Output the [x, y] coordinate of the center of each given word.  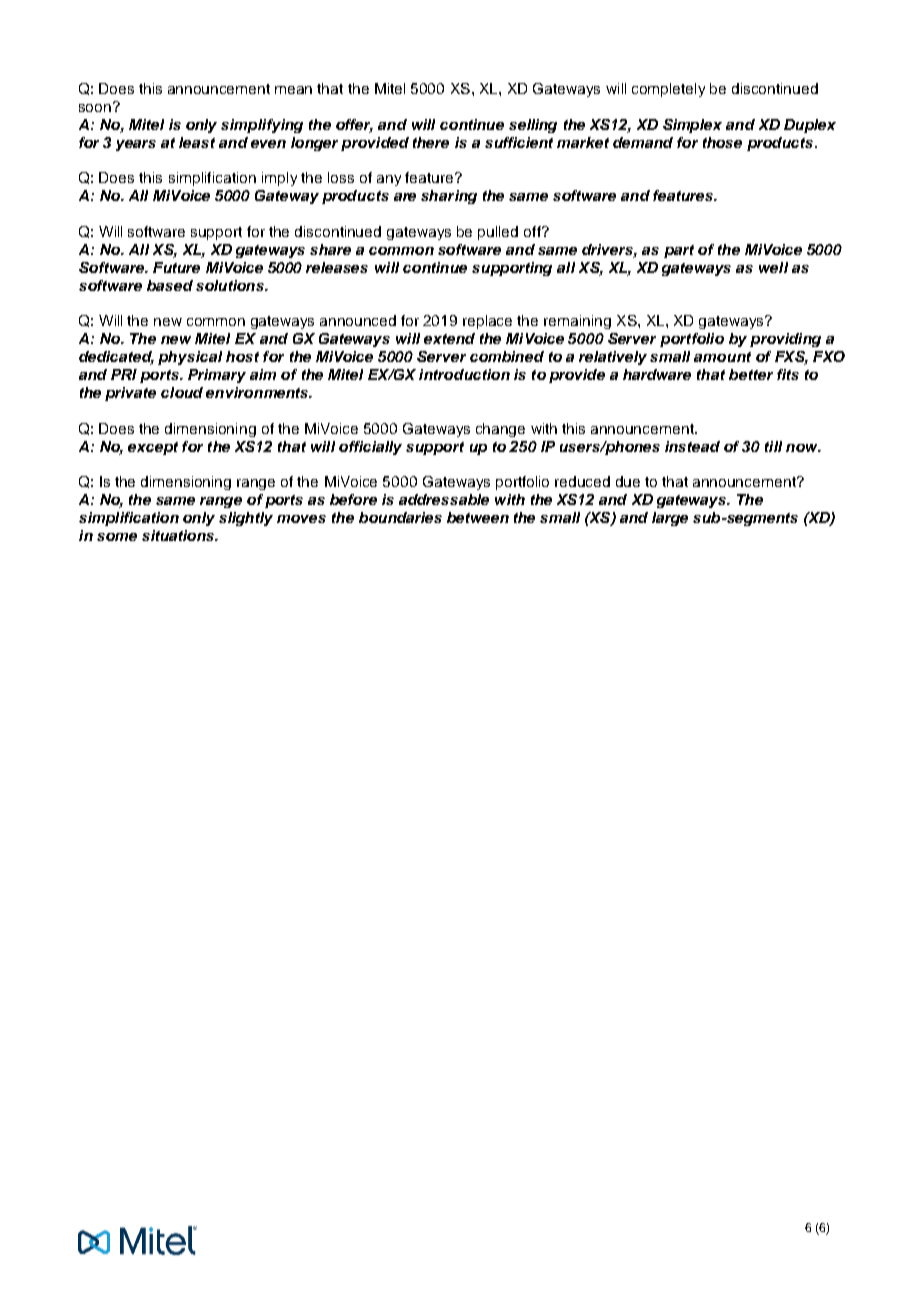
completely [668, 90]
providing [785, 340]
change [500, 430]
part [679, 251]
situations [179, 535]
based [170, 285]
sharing [449, 197]
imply [279, 179]
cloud [182, 392]
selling [533, 126]
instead [692, 446]
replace [487, 322]
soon [95, 108]
